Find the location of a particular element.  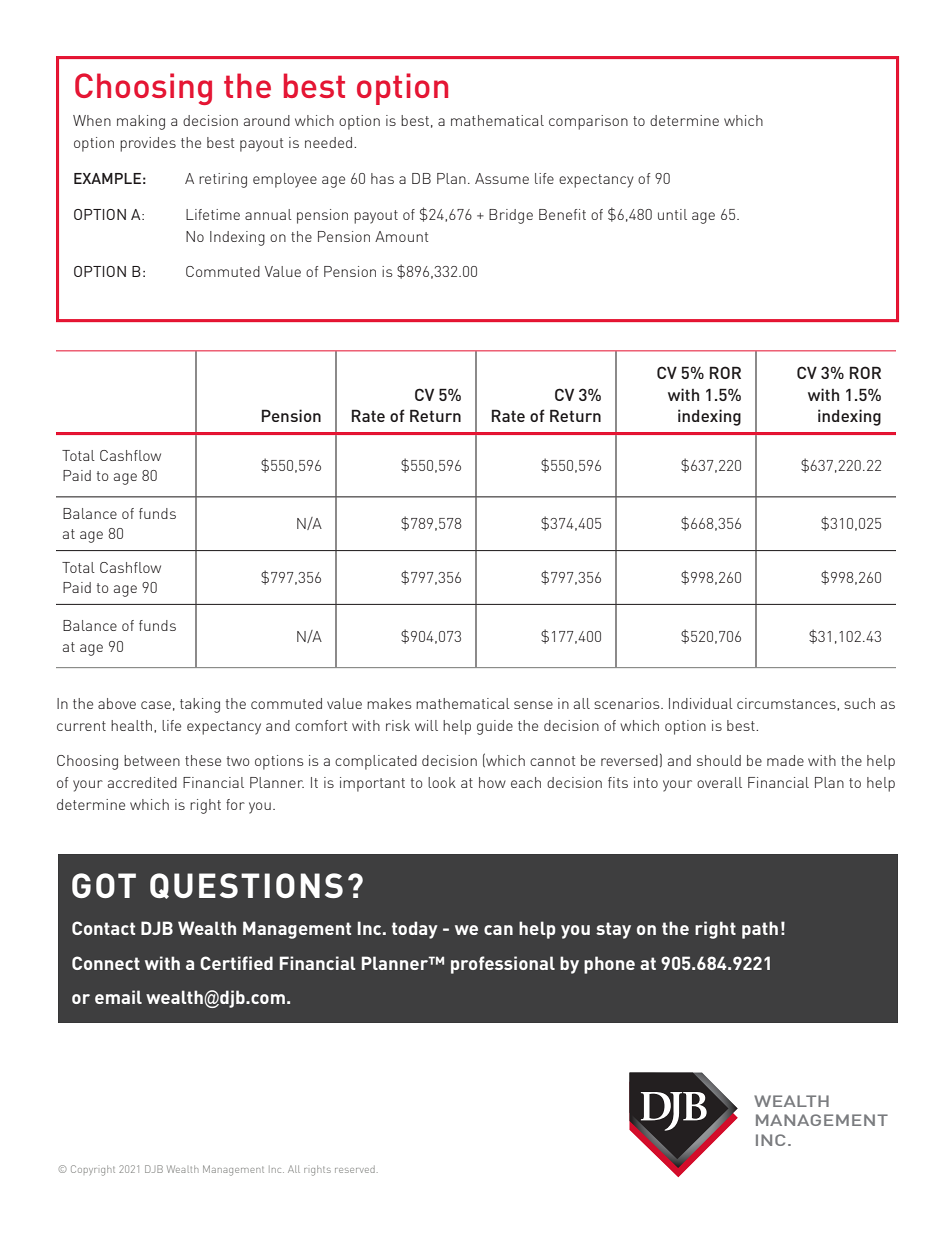

Assume is located at coordinates (502, 178).
